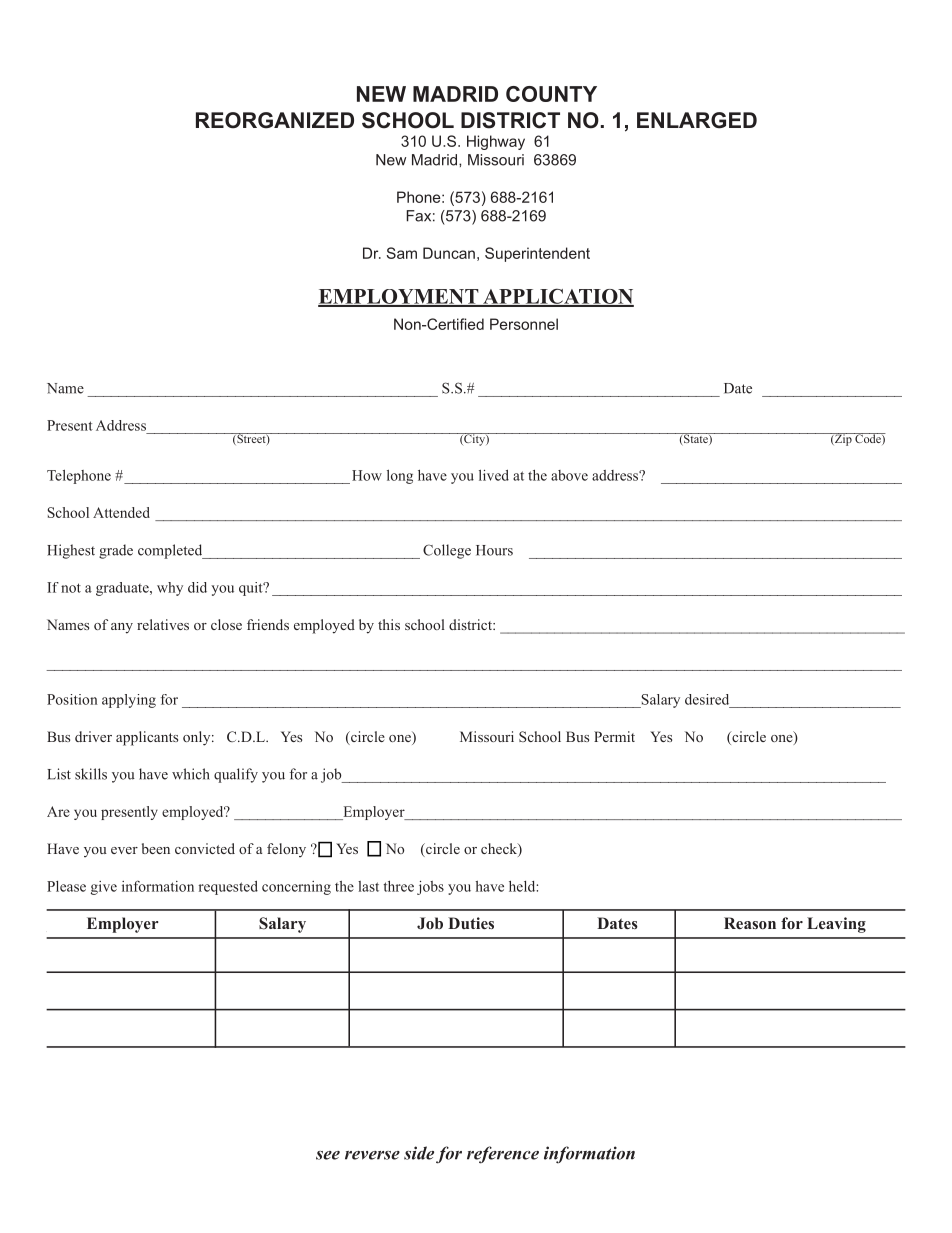 The height and width of the document is (1233, 952). What do you see at coordinates (389, 624) in the document?
I see `this` at bounding box center [389, 624].
